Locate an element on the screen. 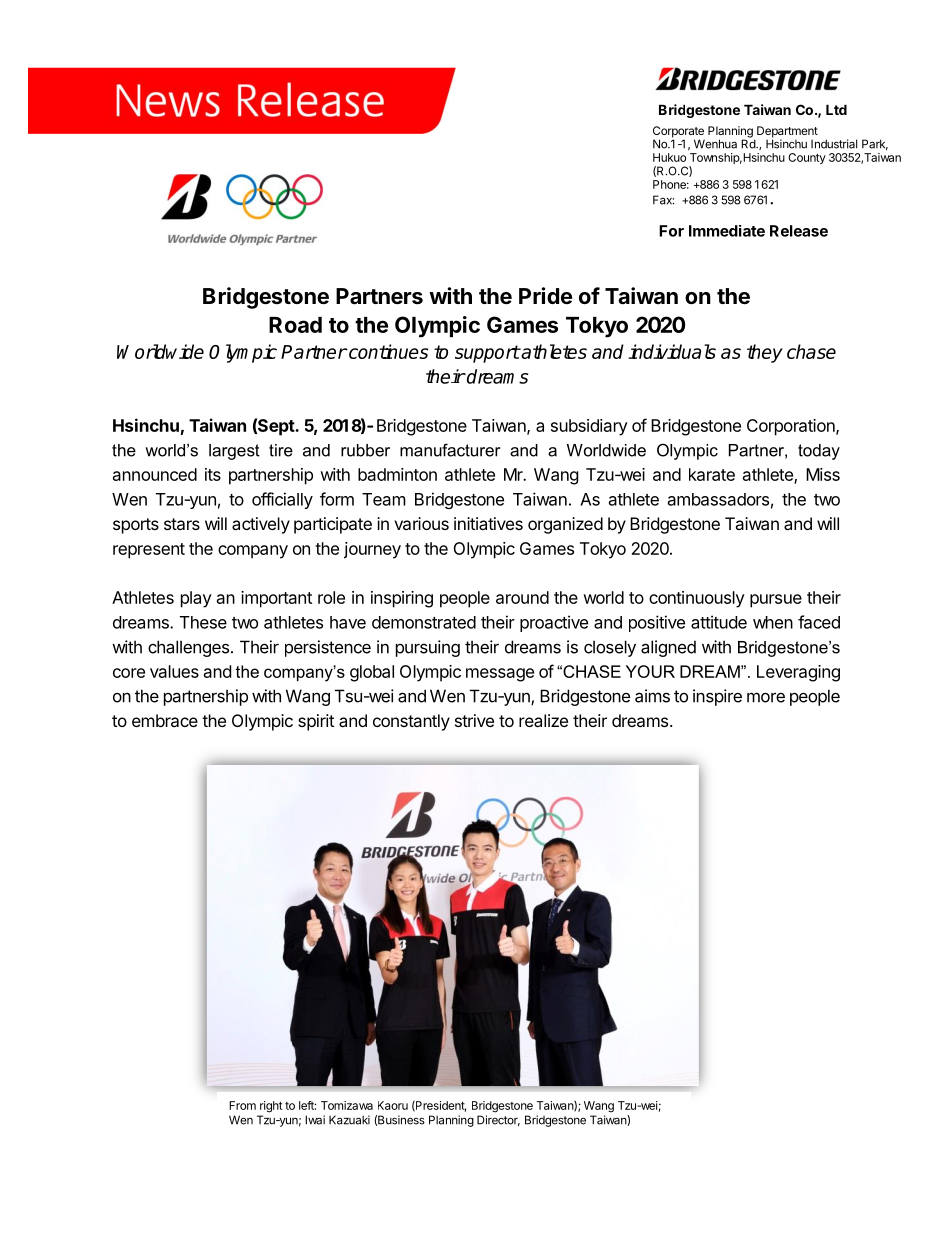  Road is located at coordinates (295, 325).
